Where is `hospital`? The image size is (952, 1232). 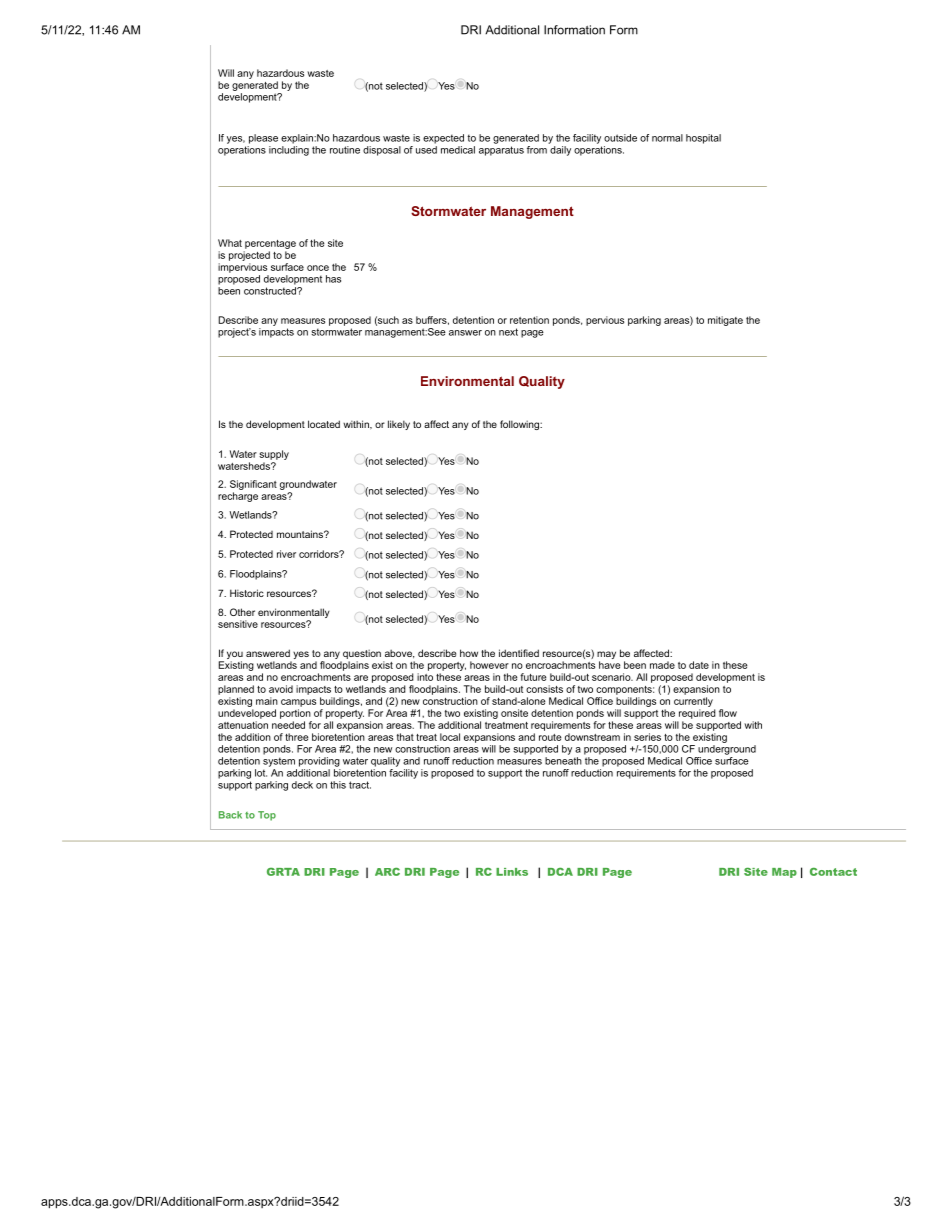 hospital is located at coordinates (703, 139).
